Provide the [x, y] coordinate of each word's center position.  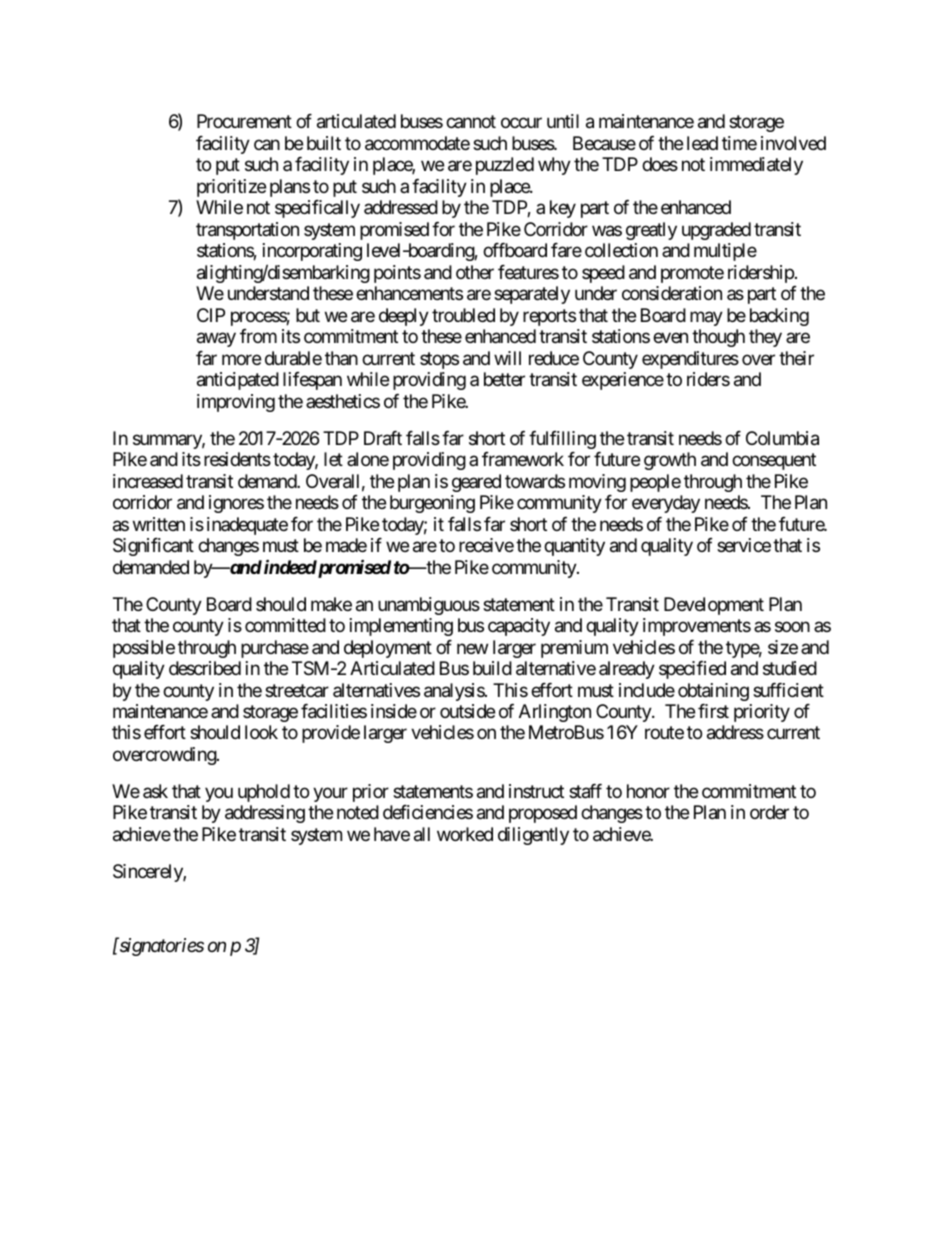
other [475, 272]
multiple [725, 252]
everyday [666, 504]
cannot [471, 122]
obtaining [713, 692]
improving [236, 403]
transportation [247, 231]
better [504, 379]
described [205, 668]
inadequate [247, 526]
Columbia [782, 438]
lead [702, 143]
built [324, 143]
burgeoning [432, 504]
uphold [264, 793]
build [492, 668]
